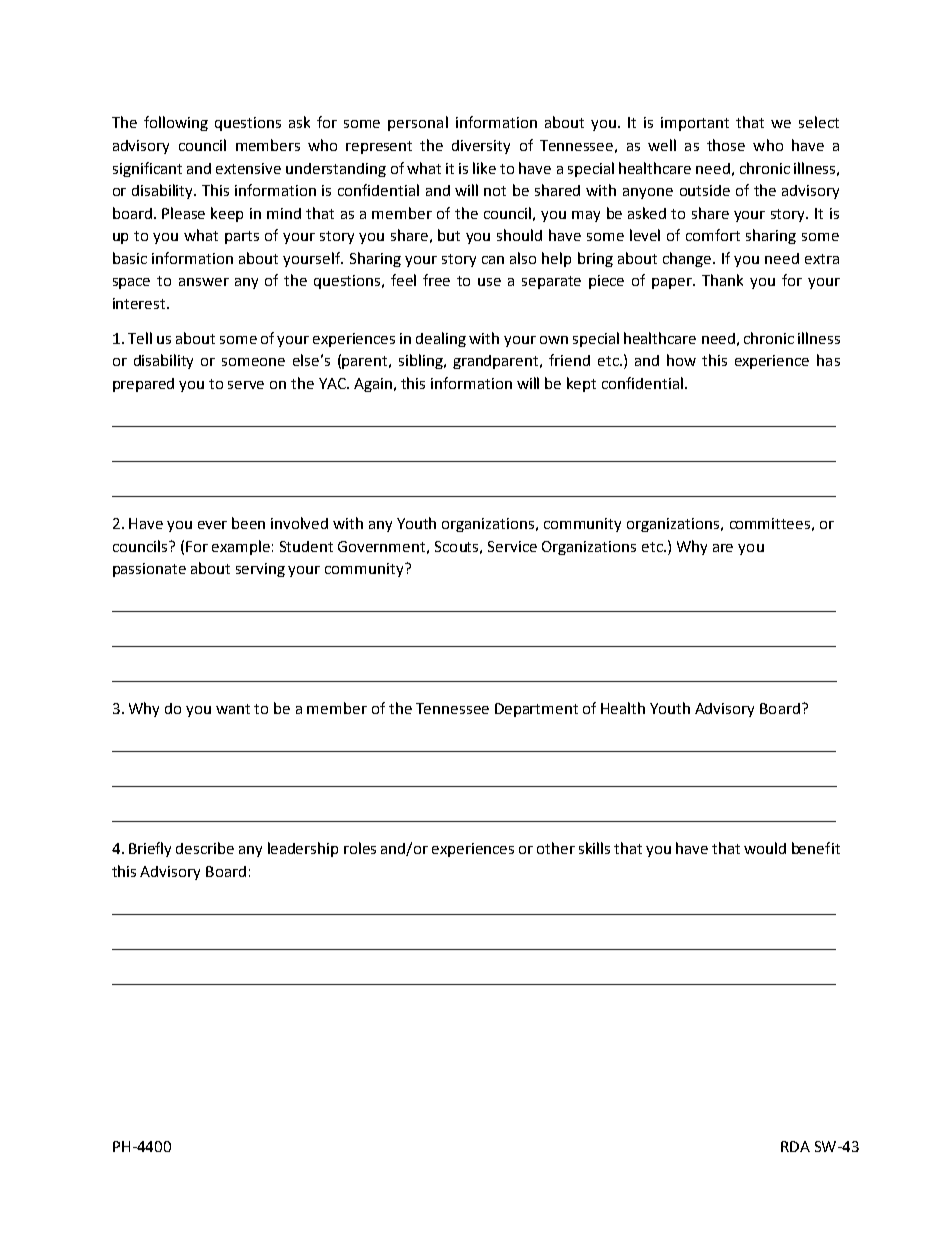 This page has width=952, height=1233. I want to click on diversity, so click(481, 147).
